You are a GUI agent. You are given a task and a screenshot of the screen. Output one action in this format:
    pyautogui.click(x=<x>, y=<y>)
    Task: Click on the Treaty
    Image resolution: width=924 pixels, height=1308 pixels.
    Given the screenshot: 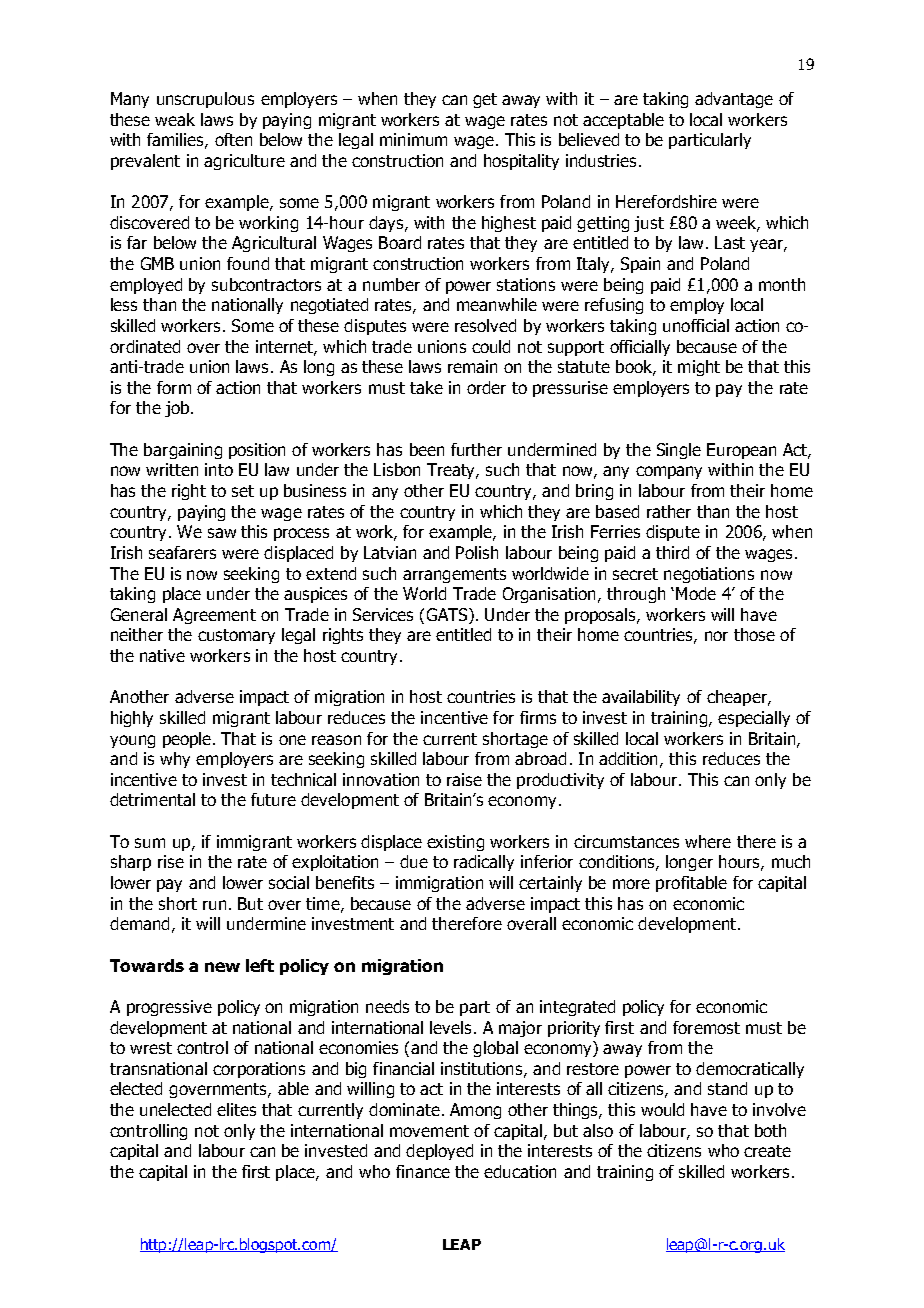 What is the action you would take?
    pyautogui.click(x=452, y=471)
